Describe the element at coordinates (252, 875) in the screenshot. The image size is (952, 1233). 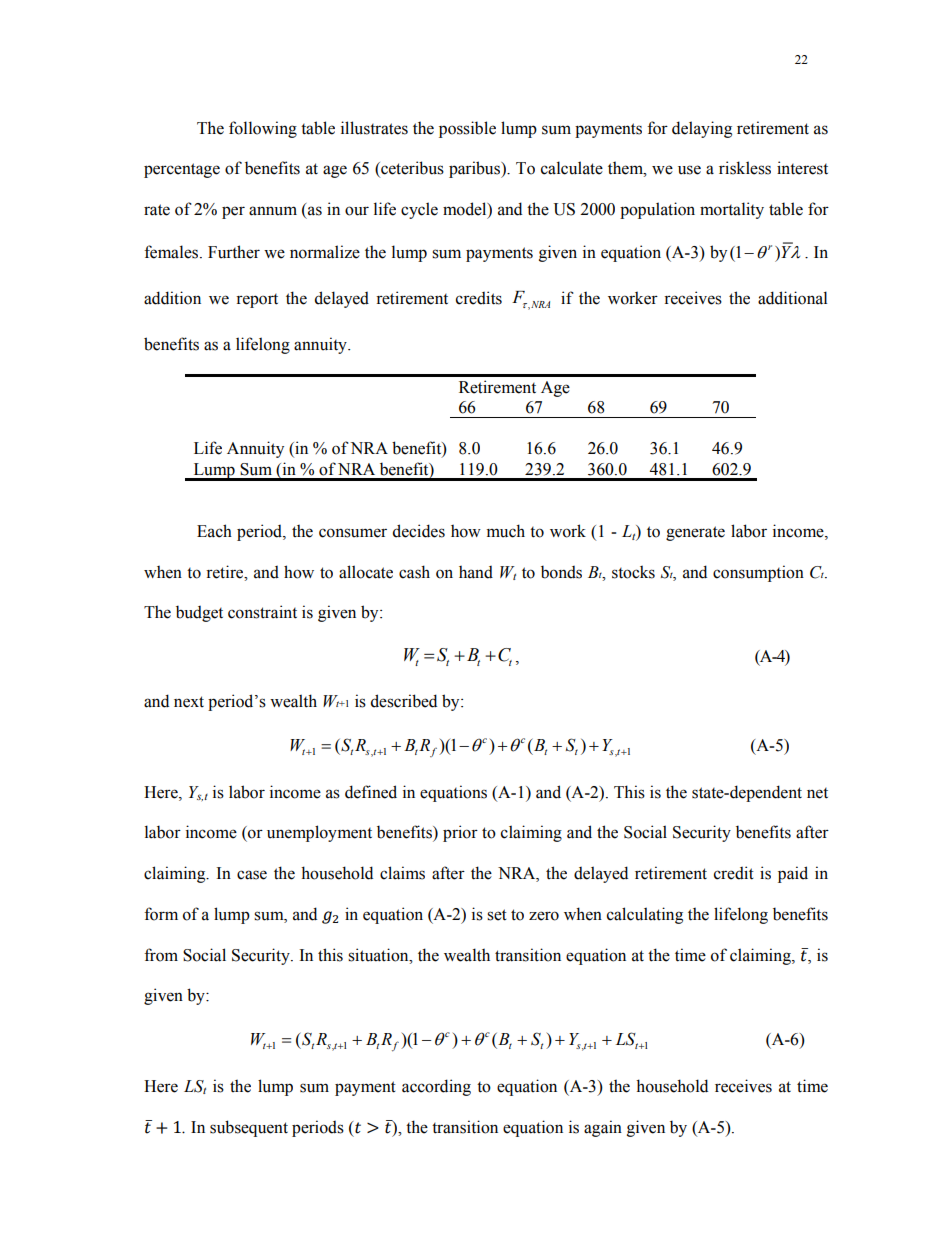
I see `case` at that location.
